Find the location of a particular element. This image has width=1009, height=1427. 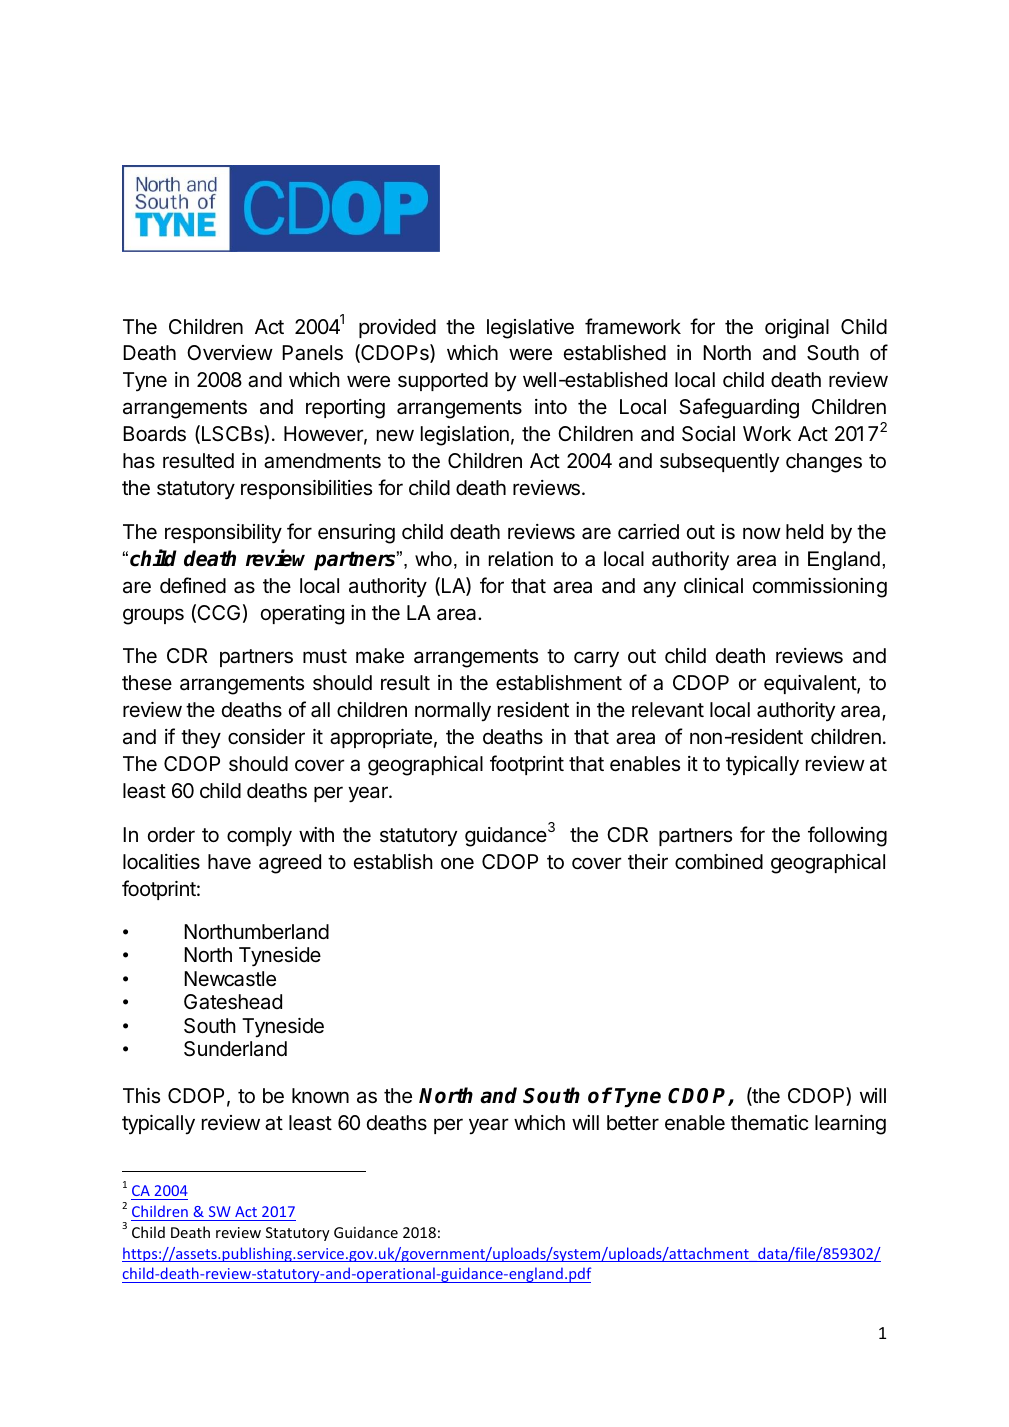

thematic is located at coordinates (769, 1123).
